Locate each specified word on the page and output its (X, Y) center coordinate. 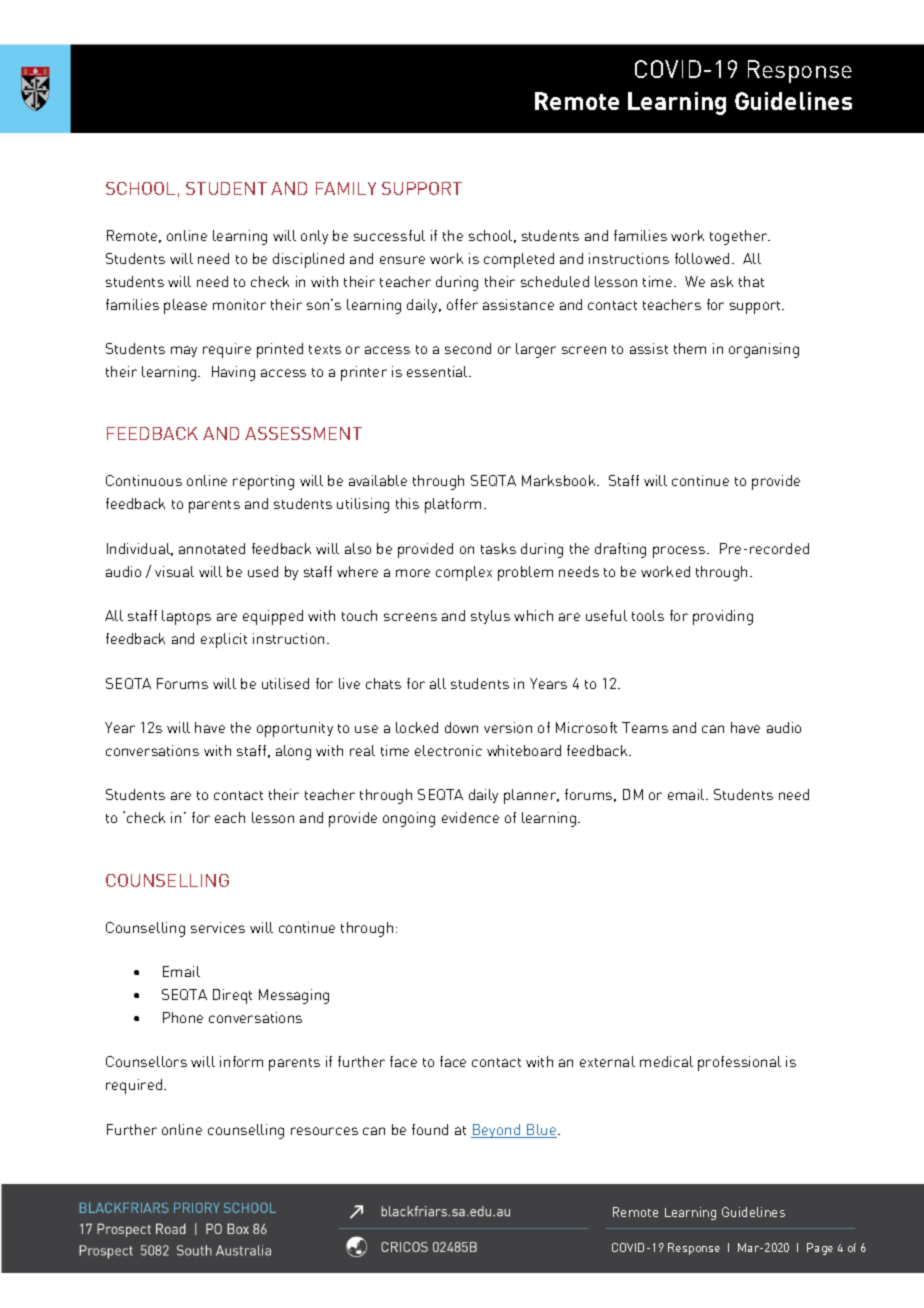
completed (519, 260)
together (740, 237)
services (218, 927)
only (314, 237)
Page (820, 1249)
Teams (645, 727)
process (680, 552)
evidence (470, 817)
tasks (498, 548)
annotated (212, 548)
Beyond (497, 1131)
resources (324, 1131)
